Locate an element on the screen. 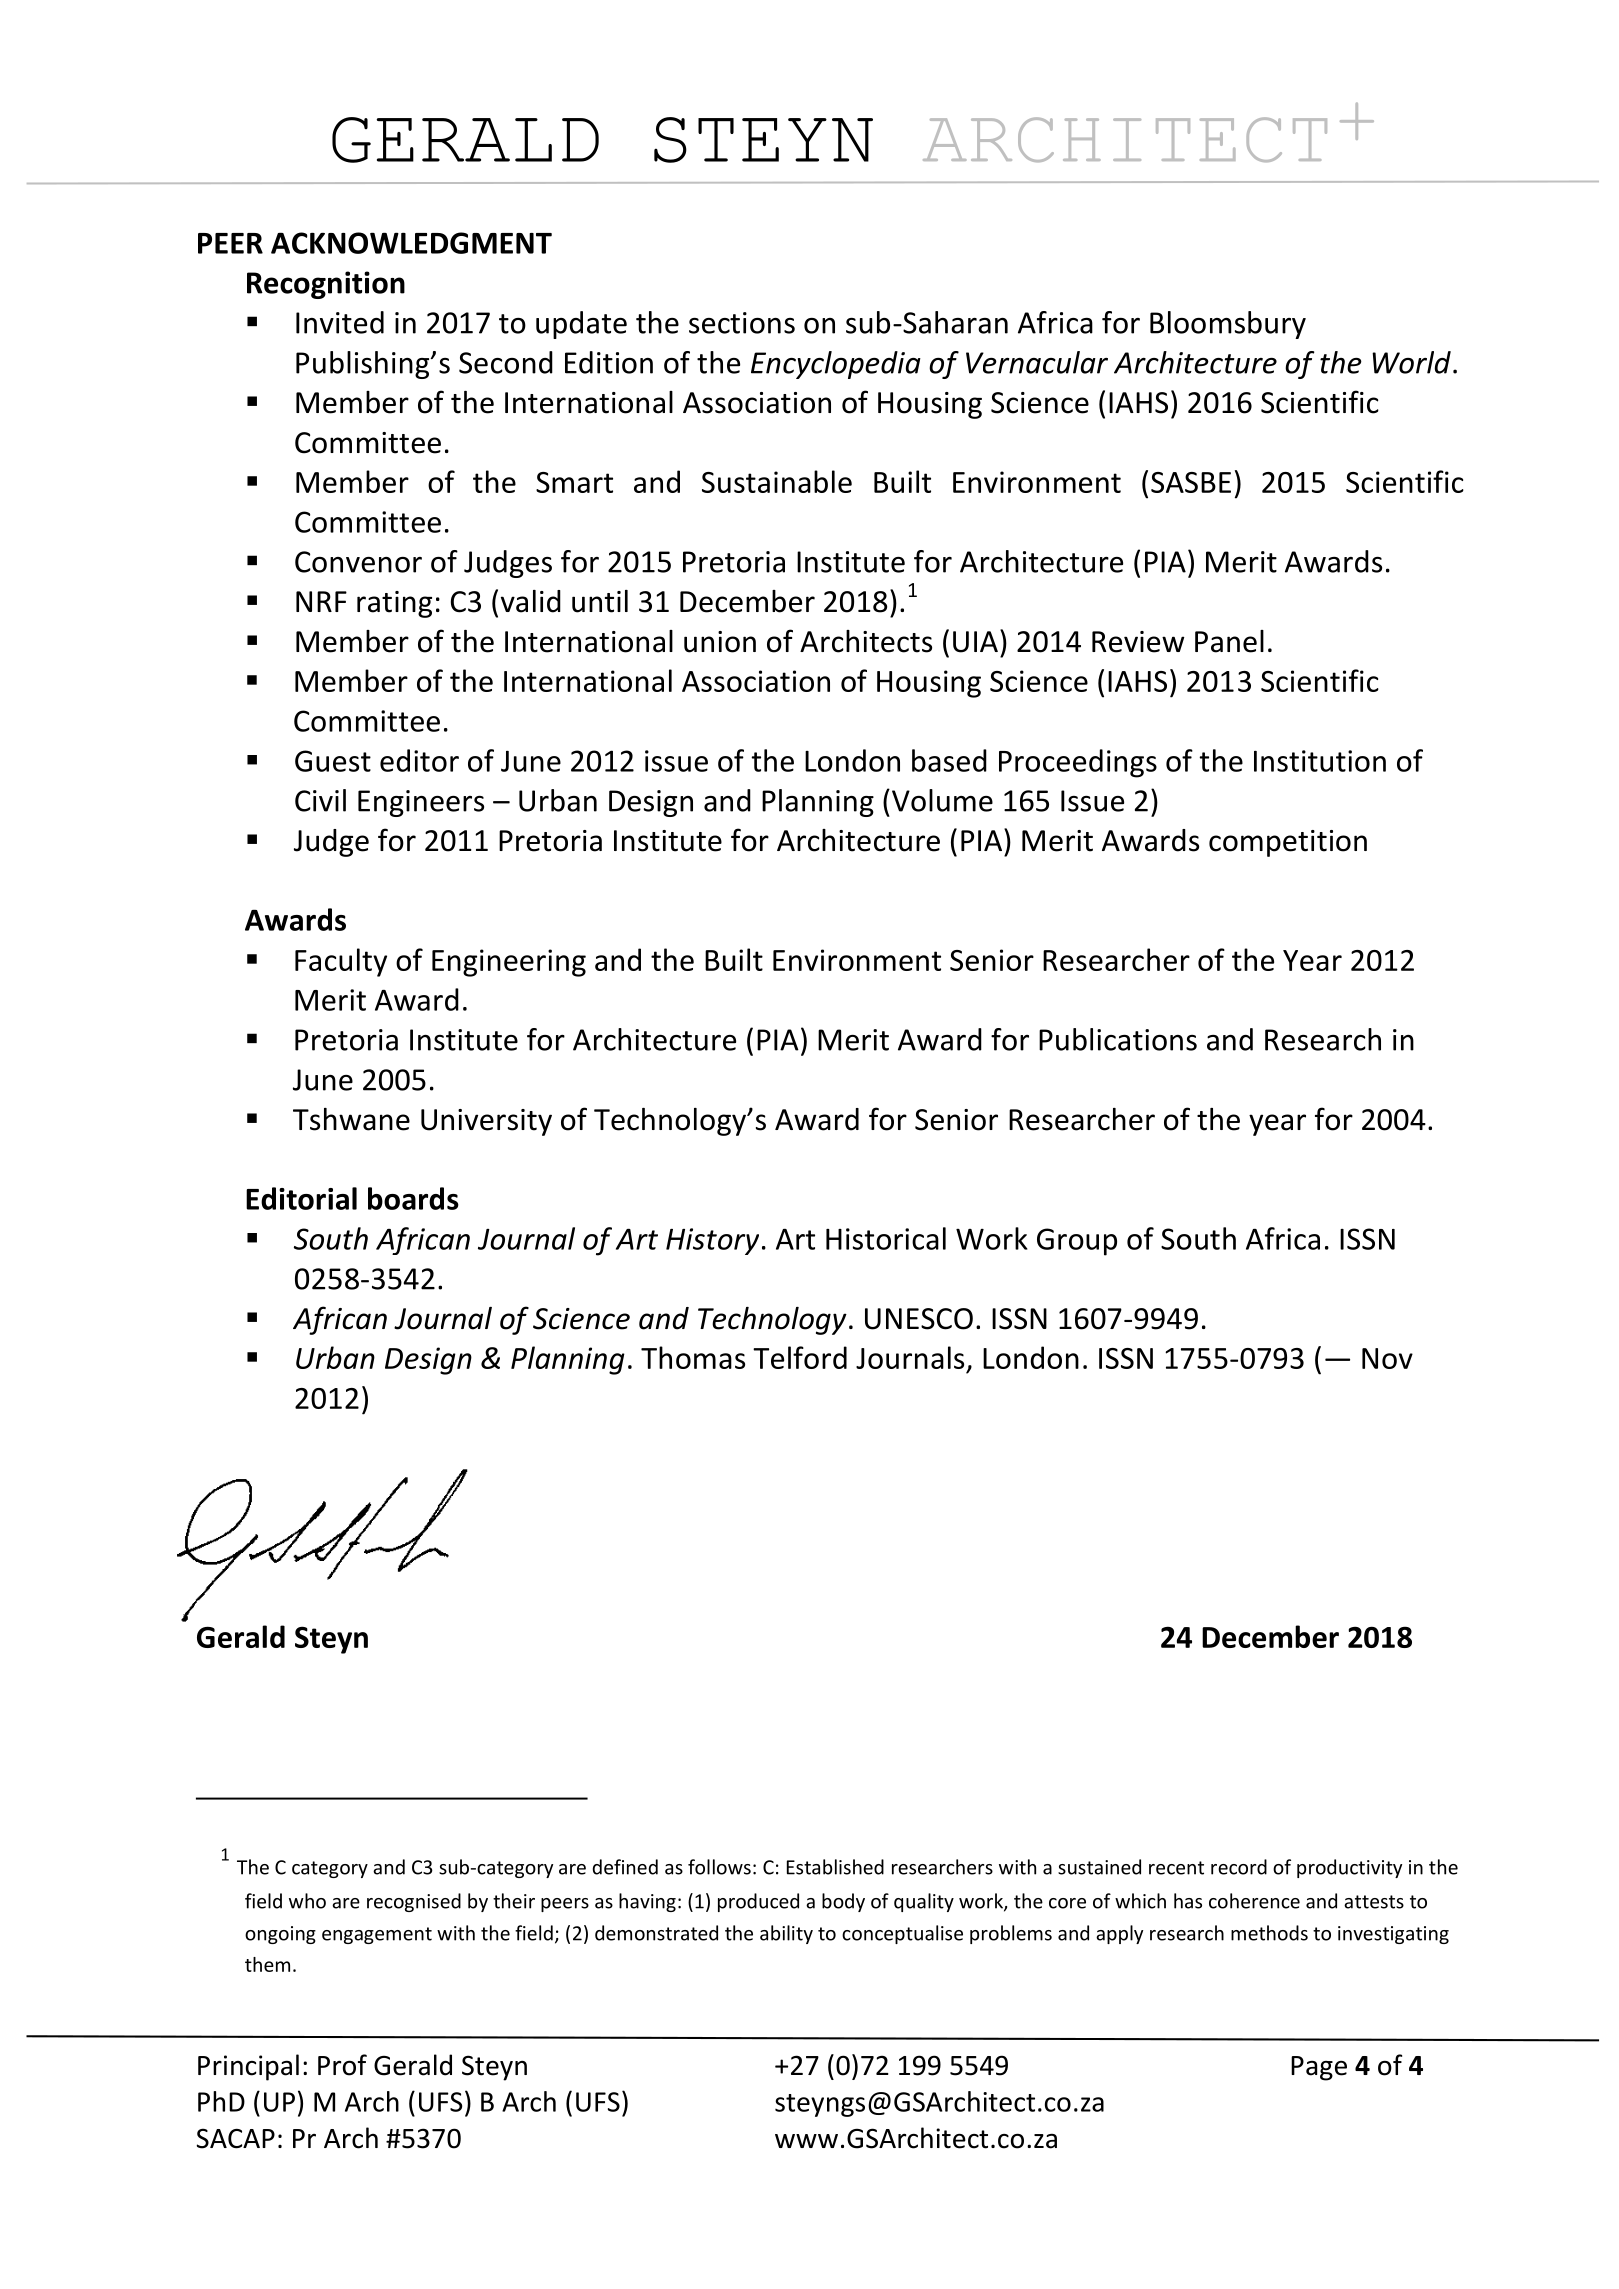 This screenshot has height=2289, width=1619. Publications is located at coordinates (1118, 1039).
